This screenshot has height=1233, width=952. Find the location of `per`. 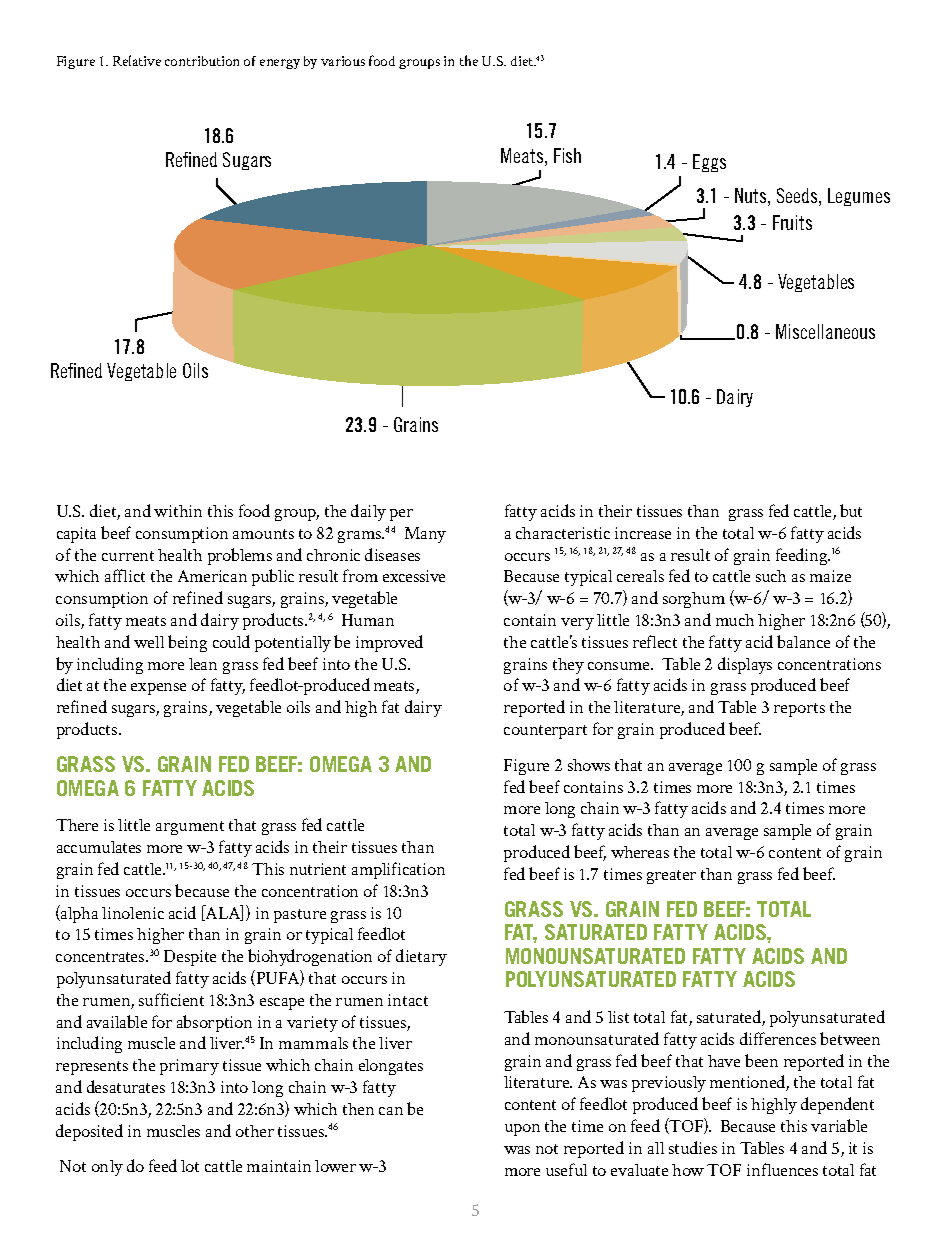

per is located at coordinates (401, 515).
